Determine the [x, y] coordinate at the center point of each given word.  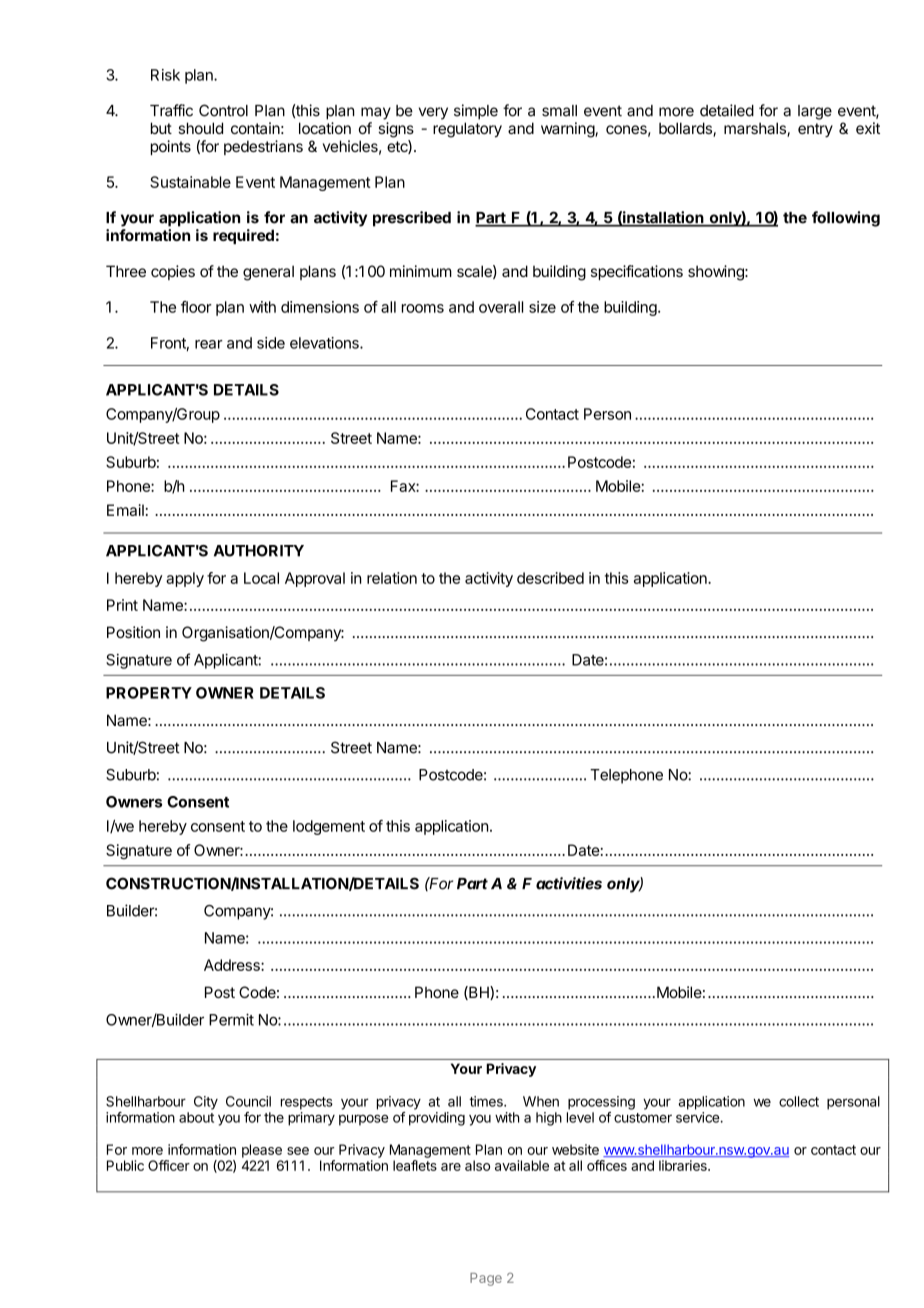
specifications [637, 272]
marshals [756, 129]
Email [125, 510]
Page [486, 1279]
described [550, 578]
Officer [169, 1165]
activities [569, 883]
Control [223, 110]
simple [476, 112]
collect [799, 1101]
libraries [684, 1165]
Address [233, 965]
